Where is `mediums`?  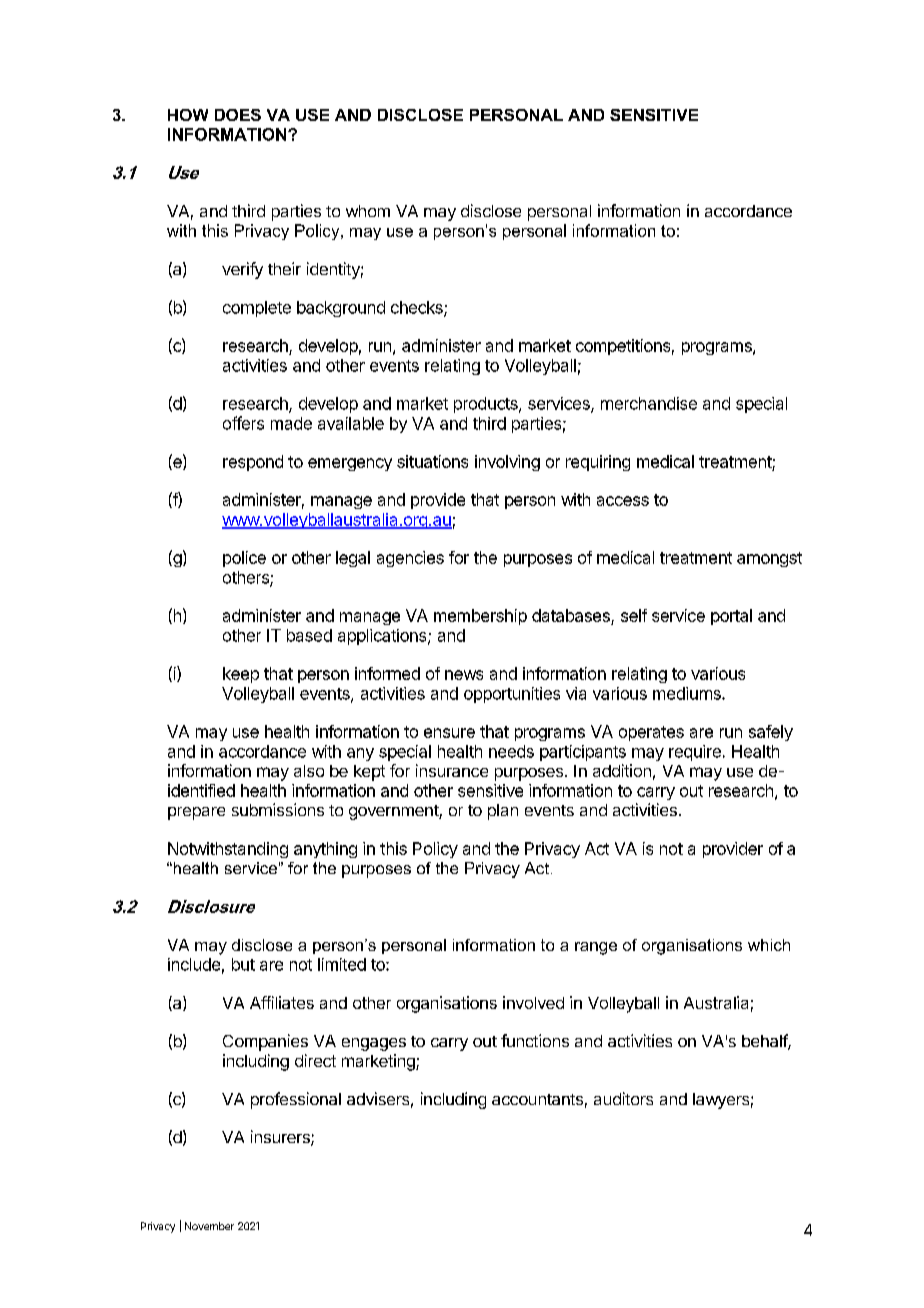
mediums is located at coordinates (688, 693).
